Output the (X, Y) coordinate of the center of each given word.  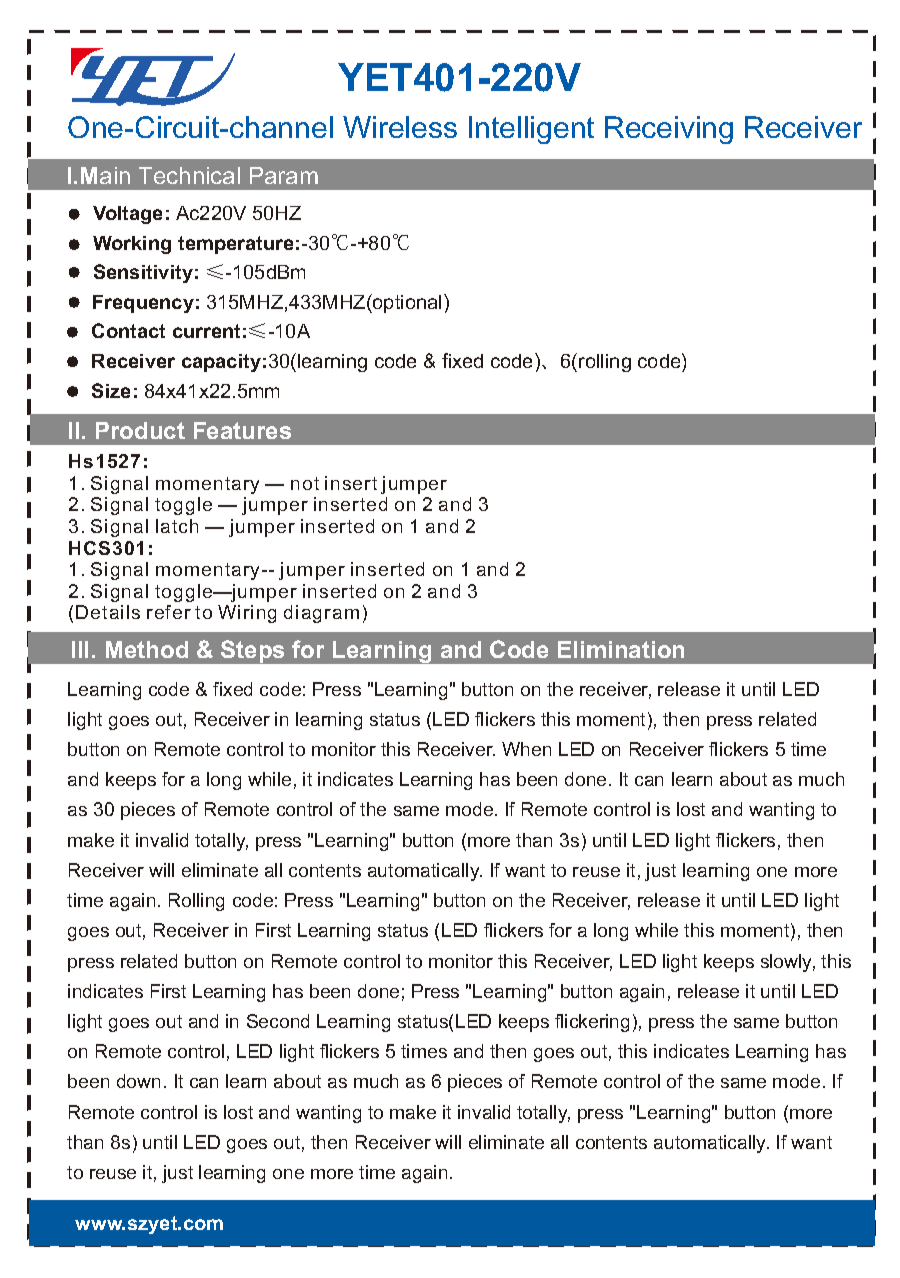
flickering (592, 1023)
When (526, 749)
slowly (788, 963)
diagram (321, 614)
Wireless (400, 127)
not (305, 483)
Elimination (621, 649)
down (138, 1081)
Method (147, 649)
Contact (128, 330)
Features (242, 430)
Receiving (669, 130)
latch (177, 526)
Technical (189, 175)
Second (278, 1021)
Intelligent (531, 130)
